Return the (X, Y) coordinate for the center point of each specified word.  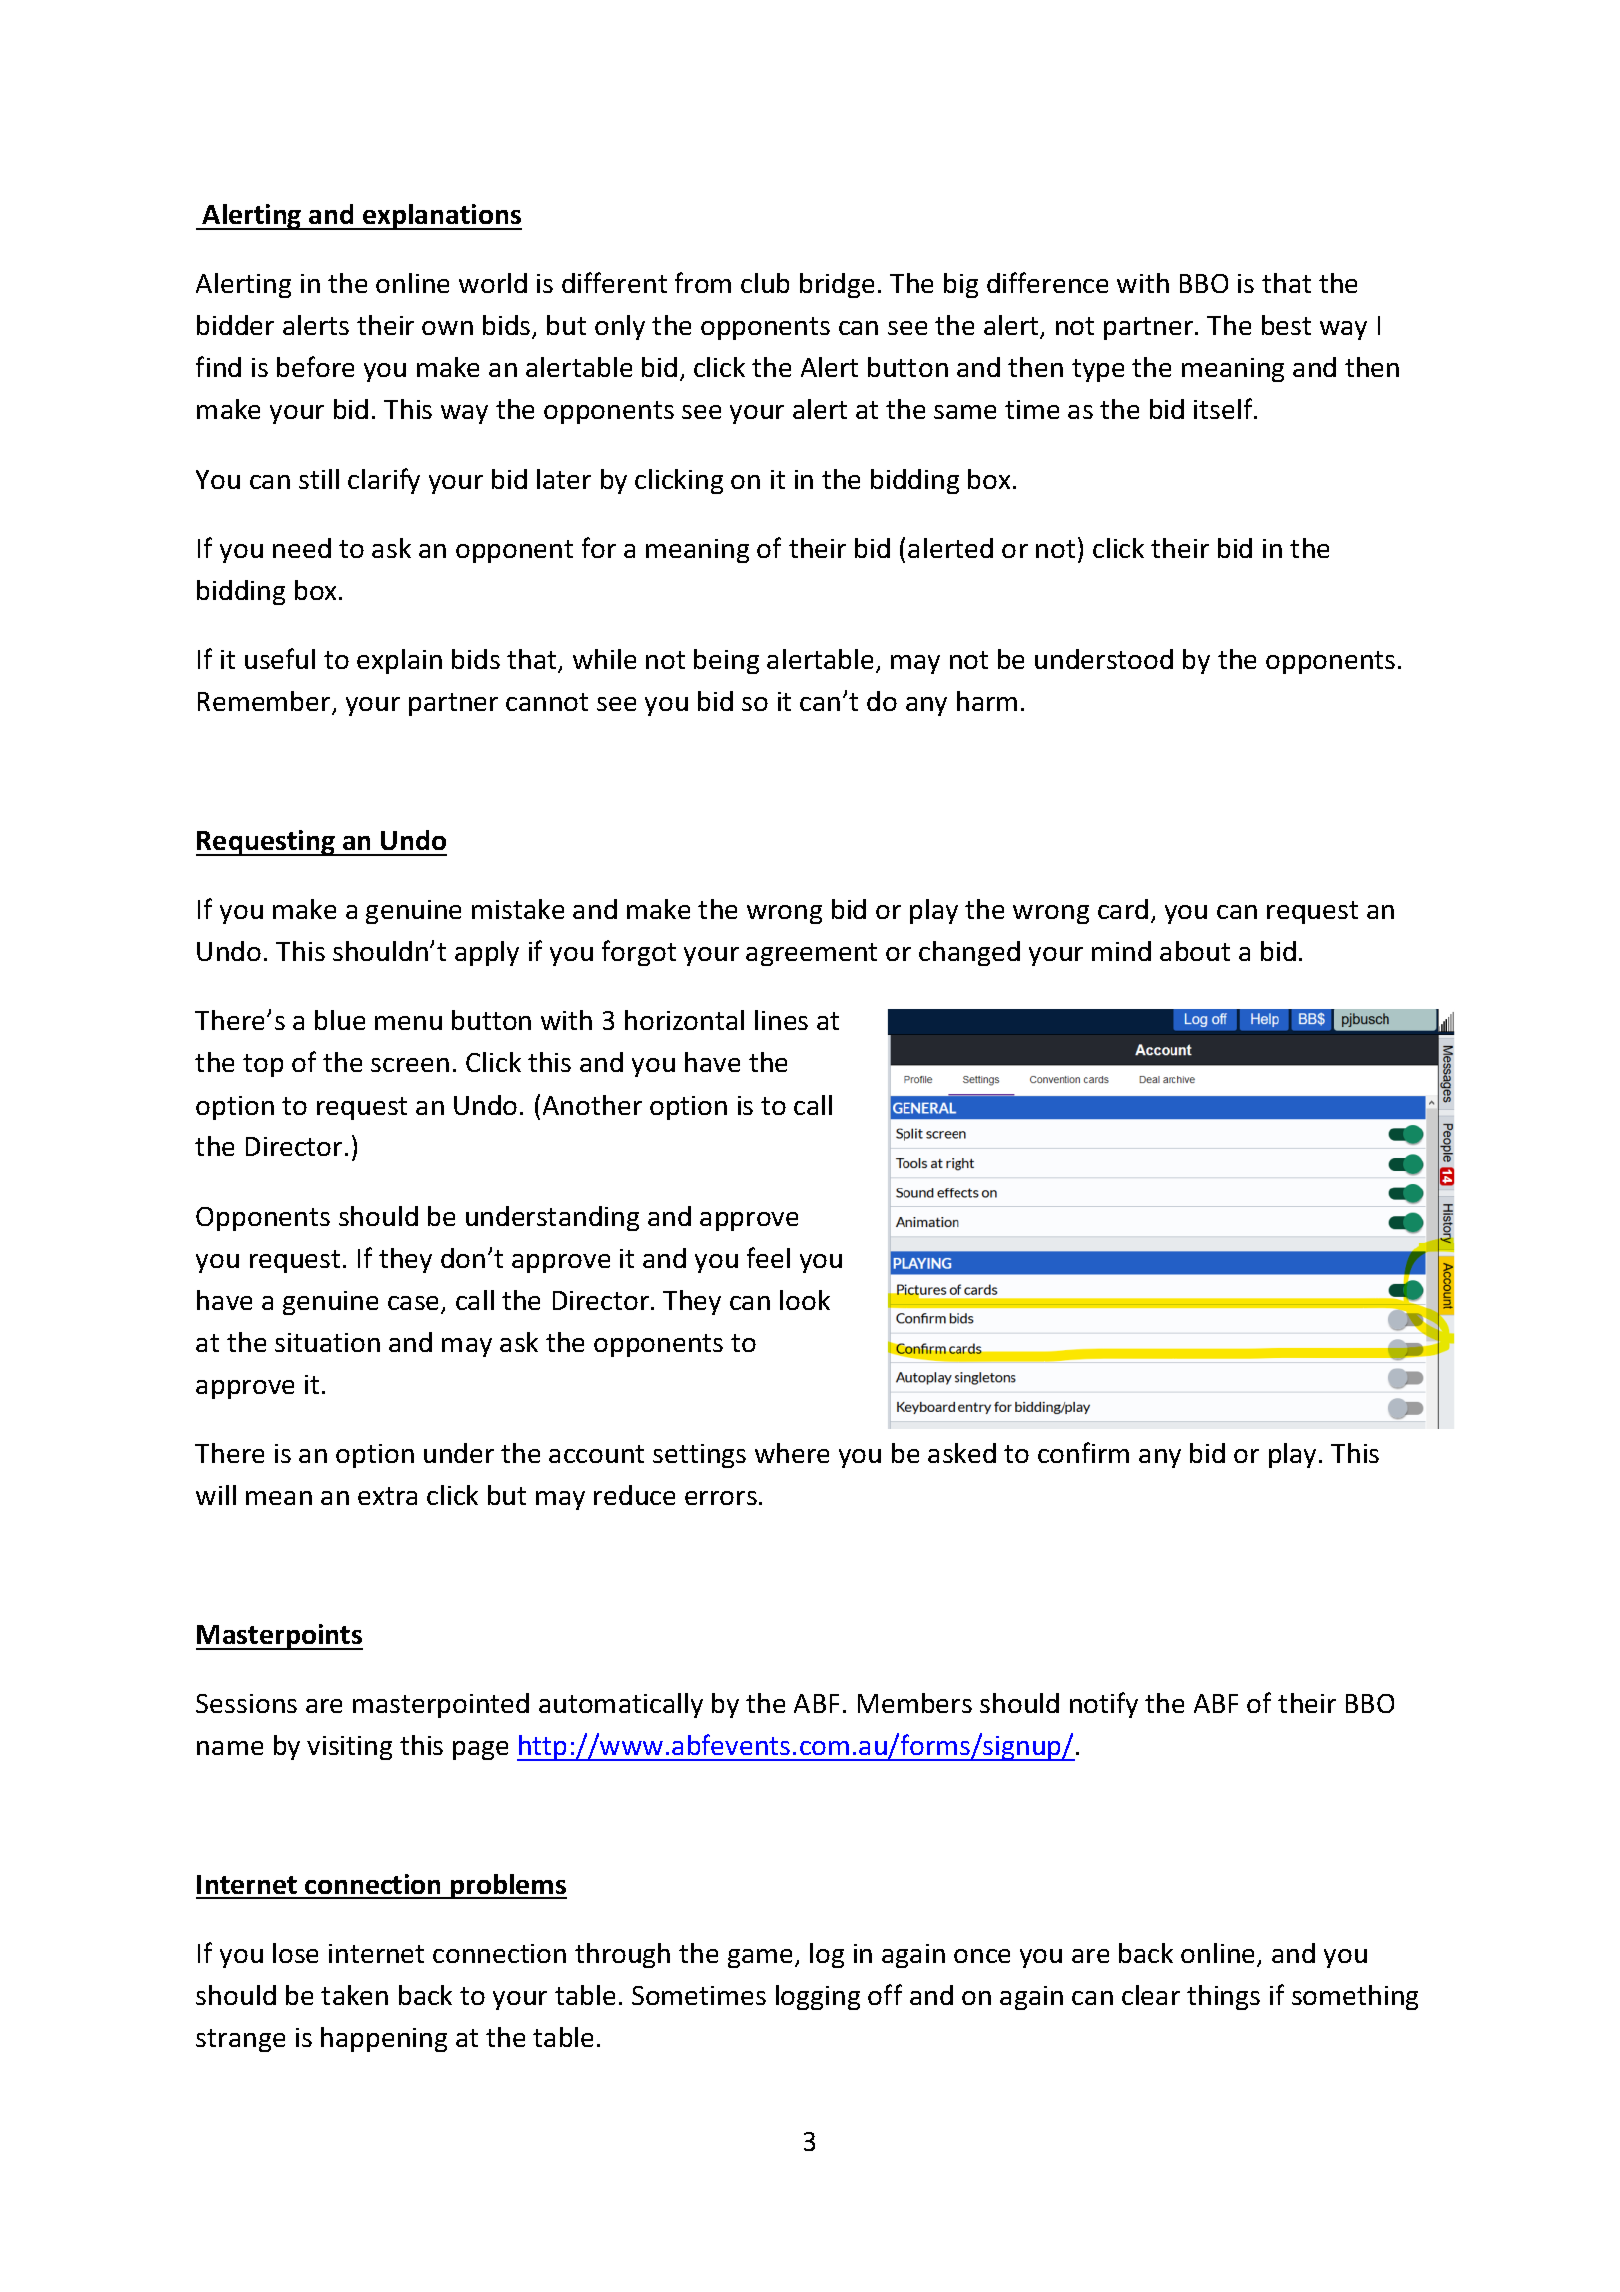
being (726, 661)
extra (387, 1496)
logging (818, 1997)
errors (721, 1498)
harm (987, 701)
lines (781, 1020)
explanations (441, 217)
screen (410, 1065)
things (1223, 1997)
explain (399, 661)
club (765, 283)
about (1195, 951)
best (1286, 325)
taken (354, 1995)
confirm (1083, 1452)
